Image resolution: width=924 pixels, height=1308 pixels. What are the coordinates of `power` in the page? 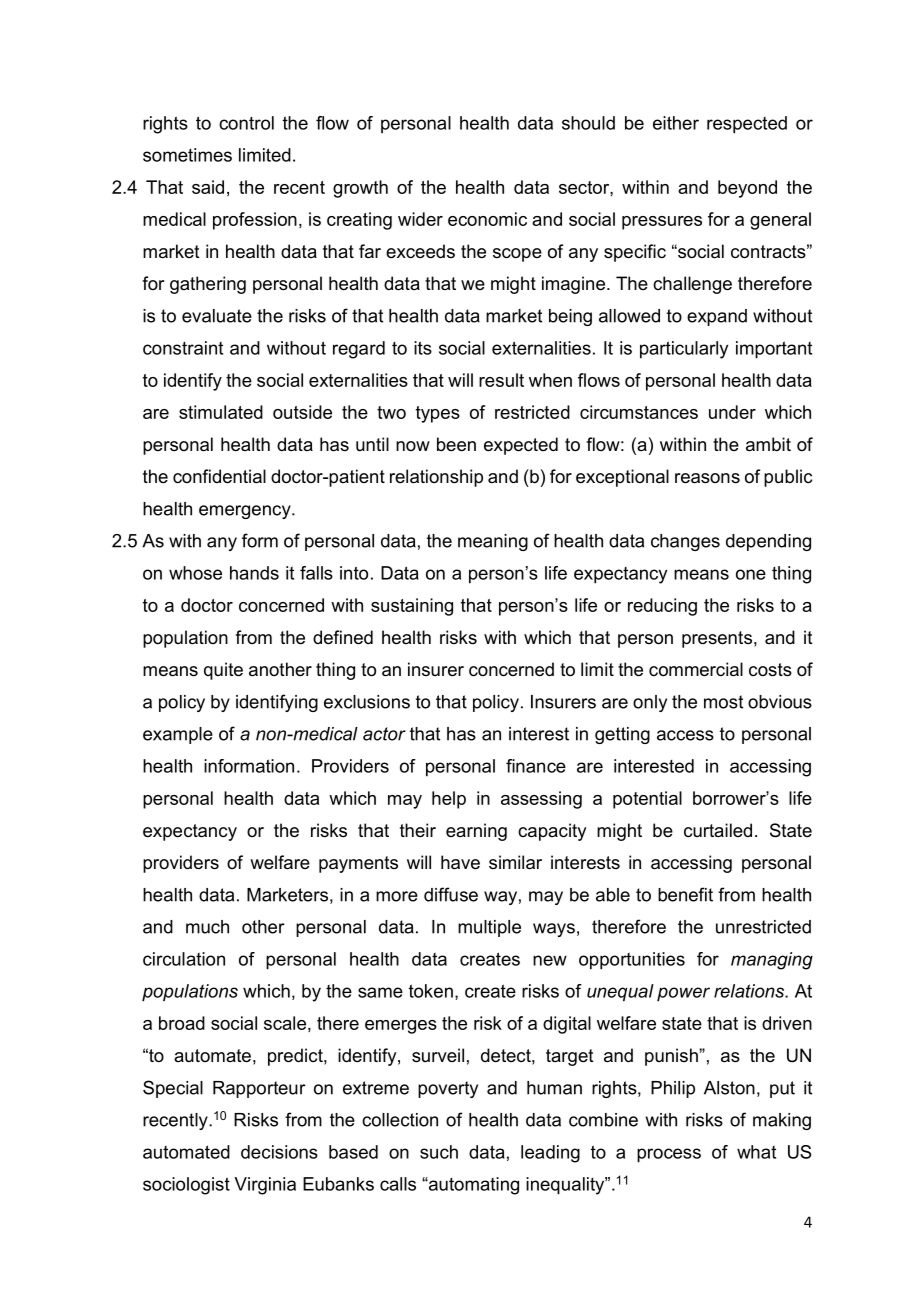 It's located at (683, 994).
